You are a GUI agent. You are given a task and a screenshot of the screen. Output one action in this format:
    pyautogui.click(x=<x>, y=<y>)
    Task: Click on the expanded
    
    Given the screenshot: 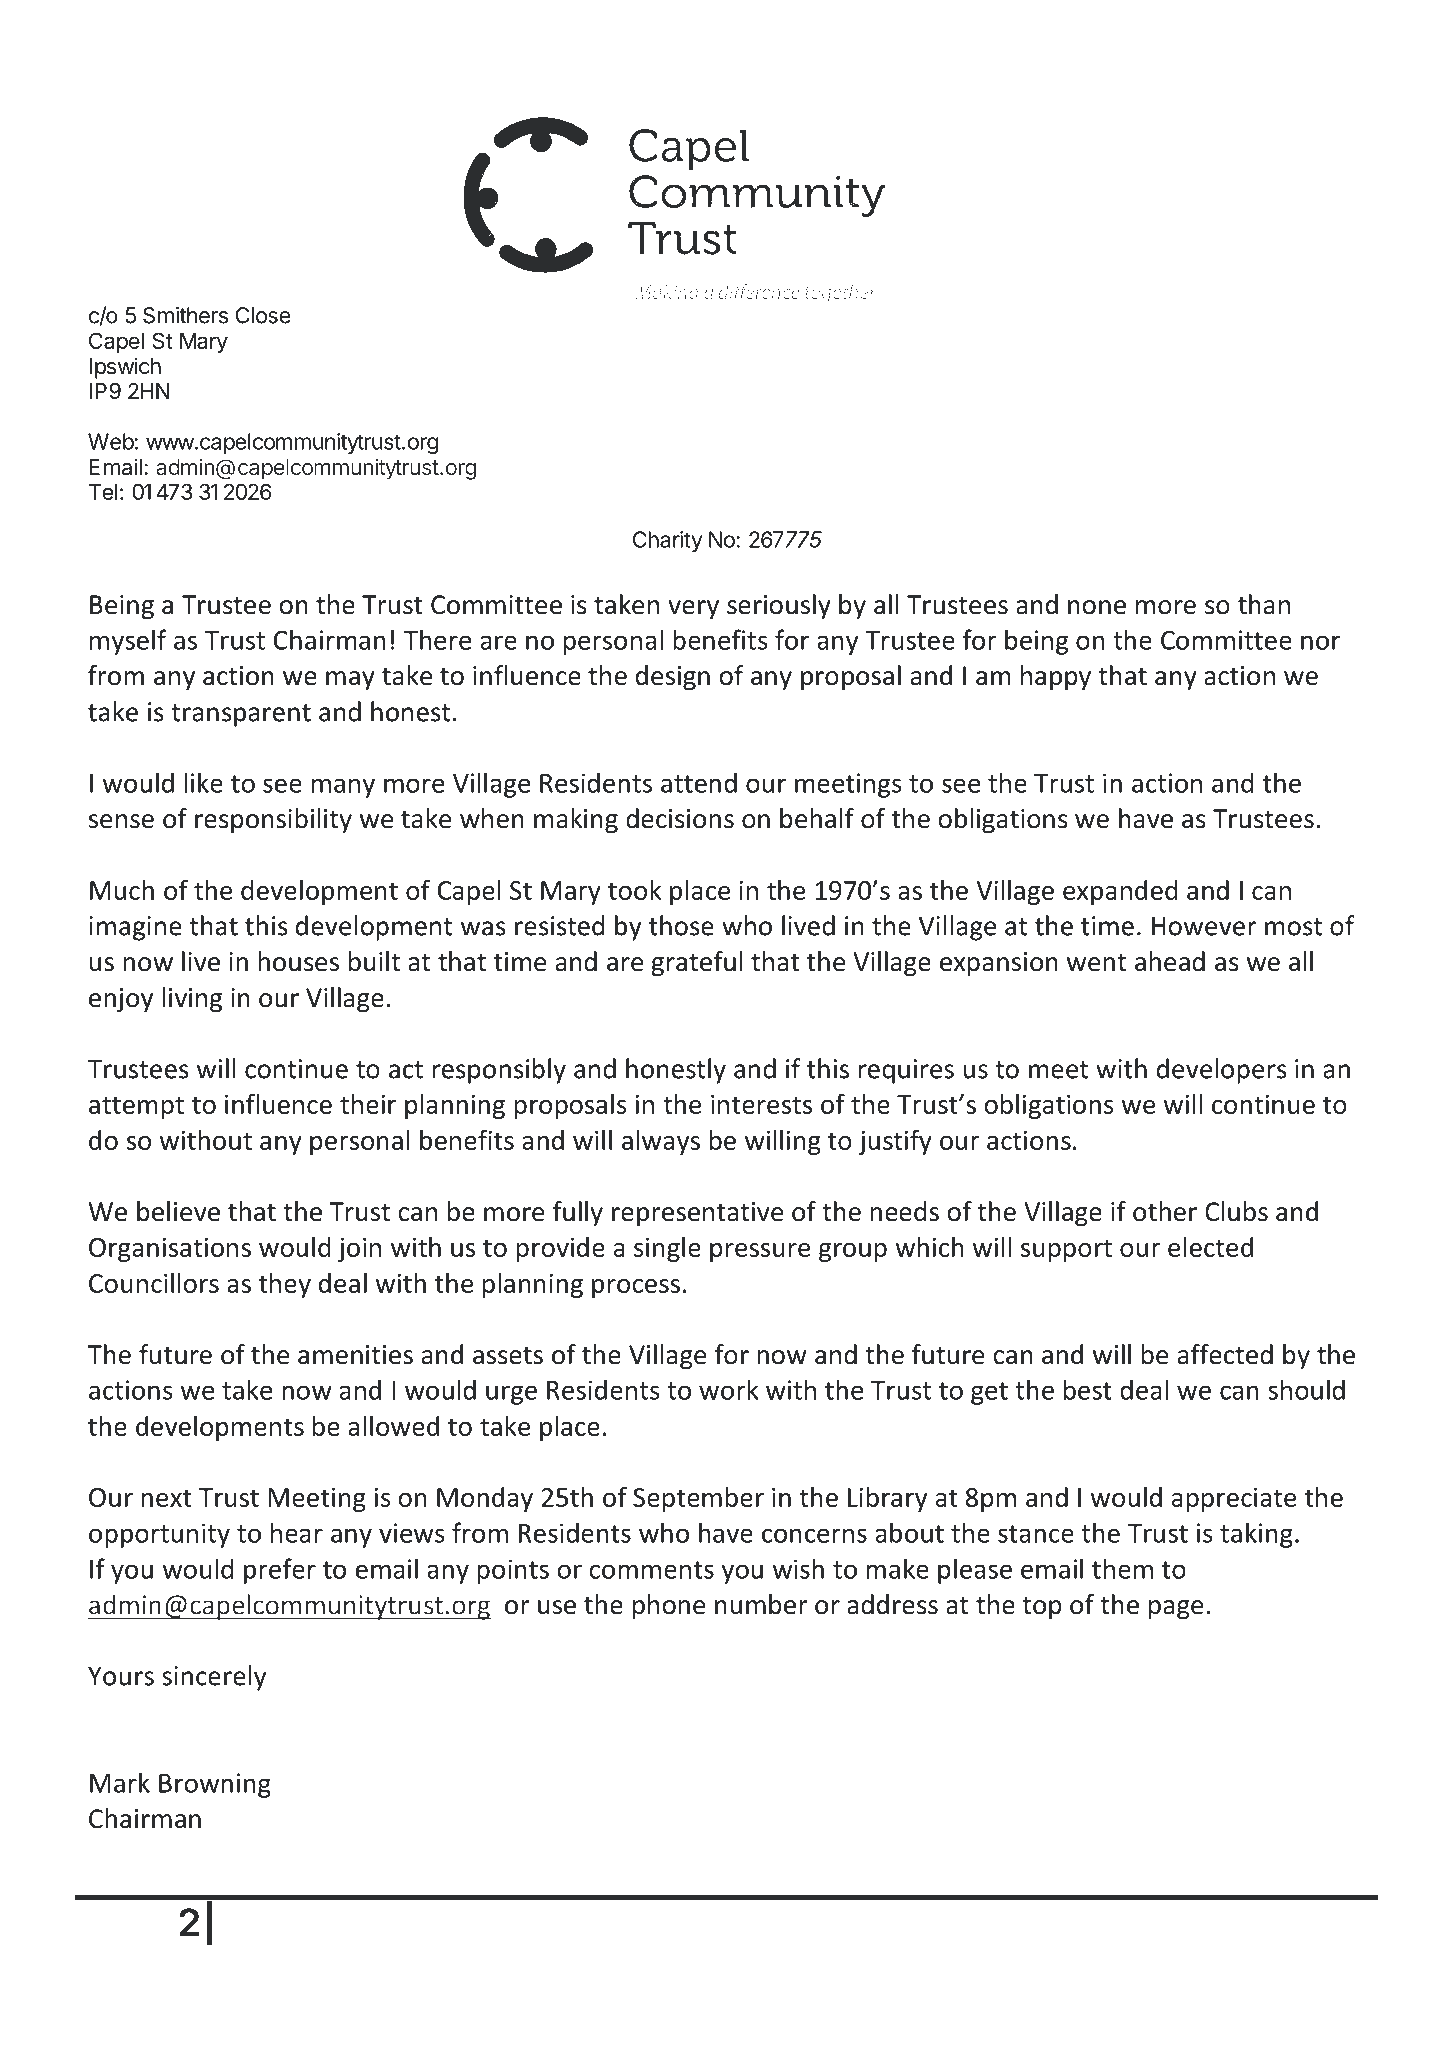 What is the action you would take?
    pyautogui.click(x=1120, y=892)
